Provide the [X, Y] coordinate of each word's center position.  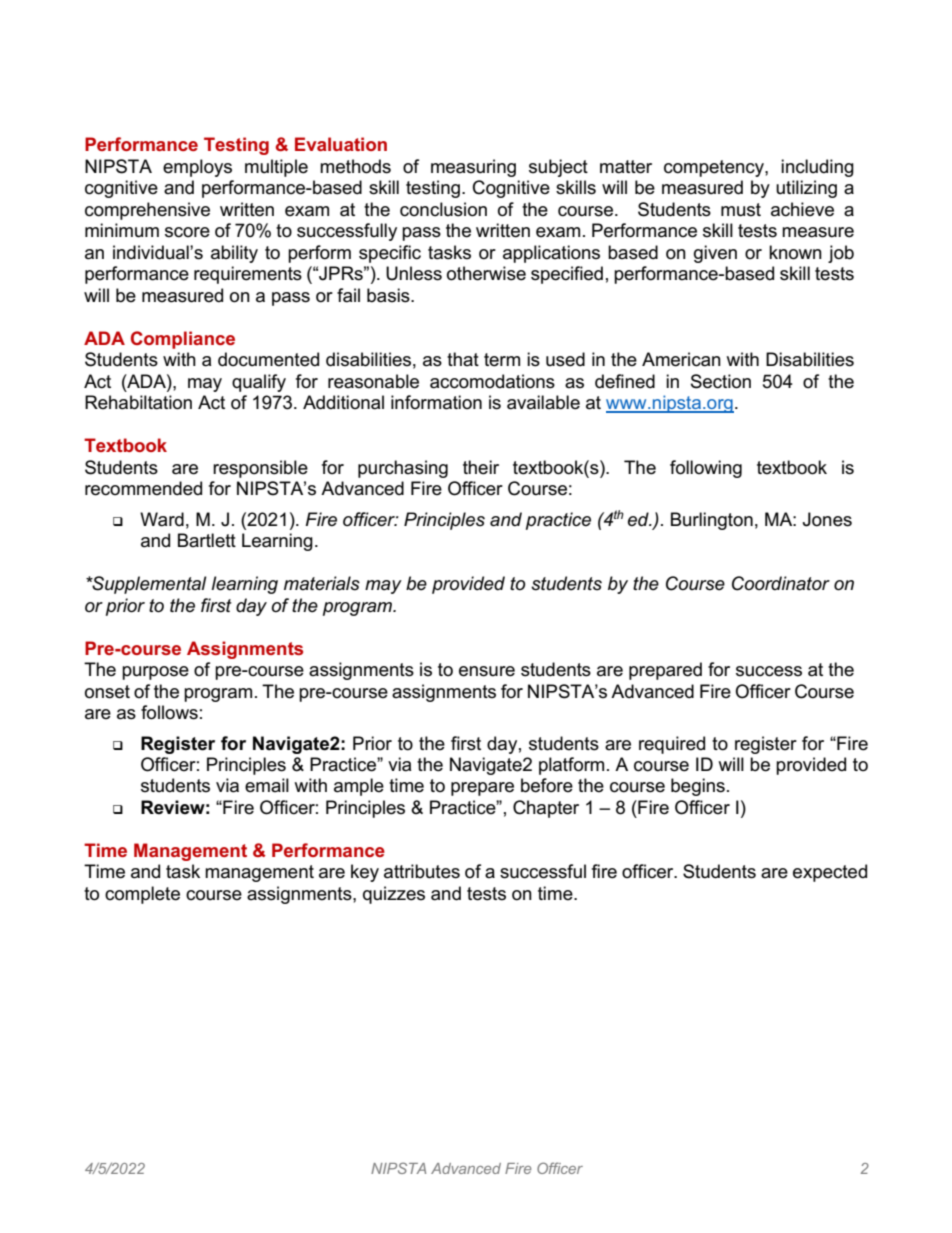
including [817, 168]
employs [197, 168]
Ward [162, 519]
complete [142, 895]
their [481, 467]
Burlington [712, 521]
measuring [473, 168]
